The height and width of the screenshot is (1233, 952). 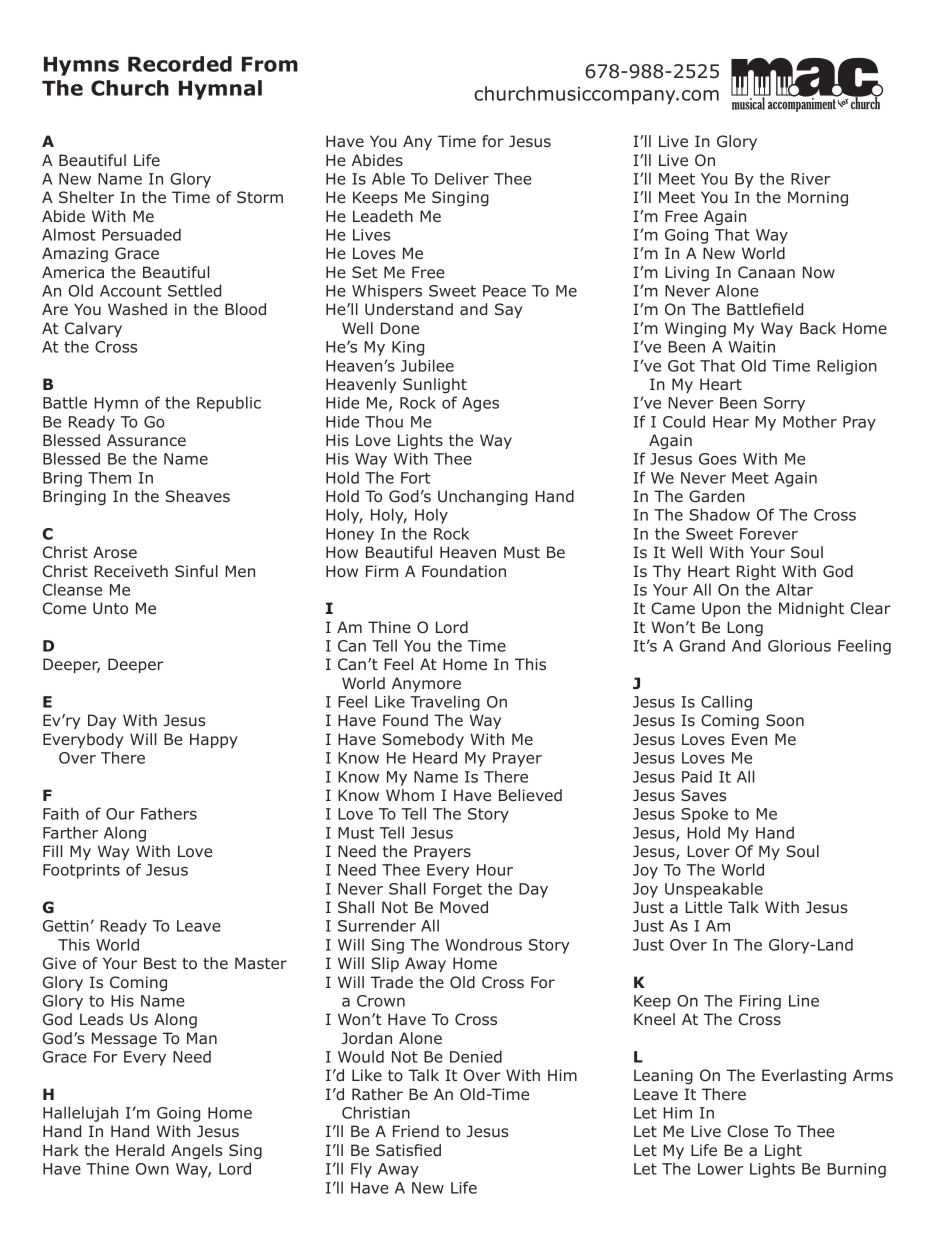 What do you see at coordinates (270, 64) in the screenshot?
I see `From` at bounding box center [270, 64].
